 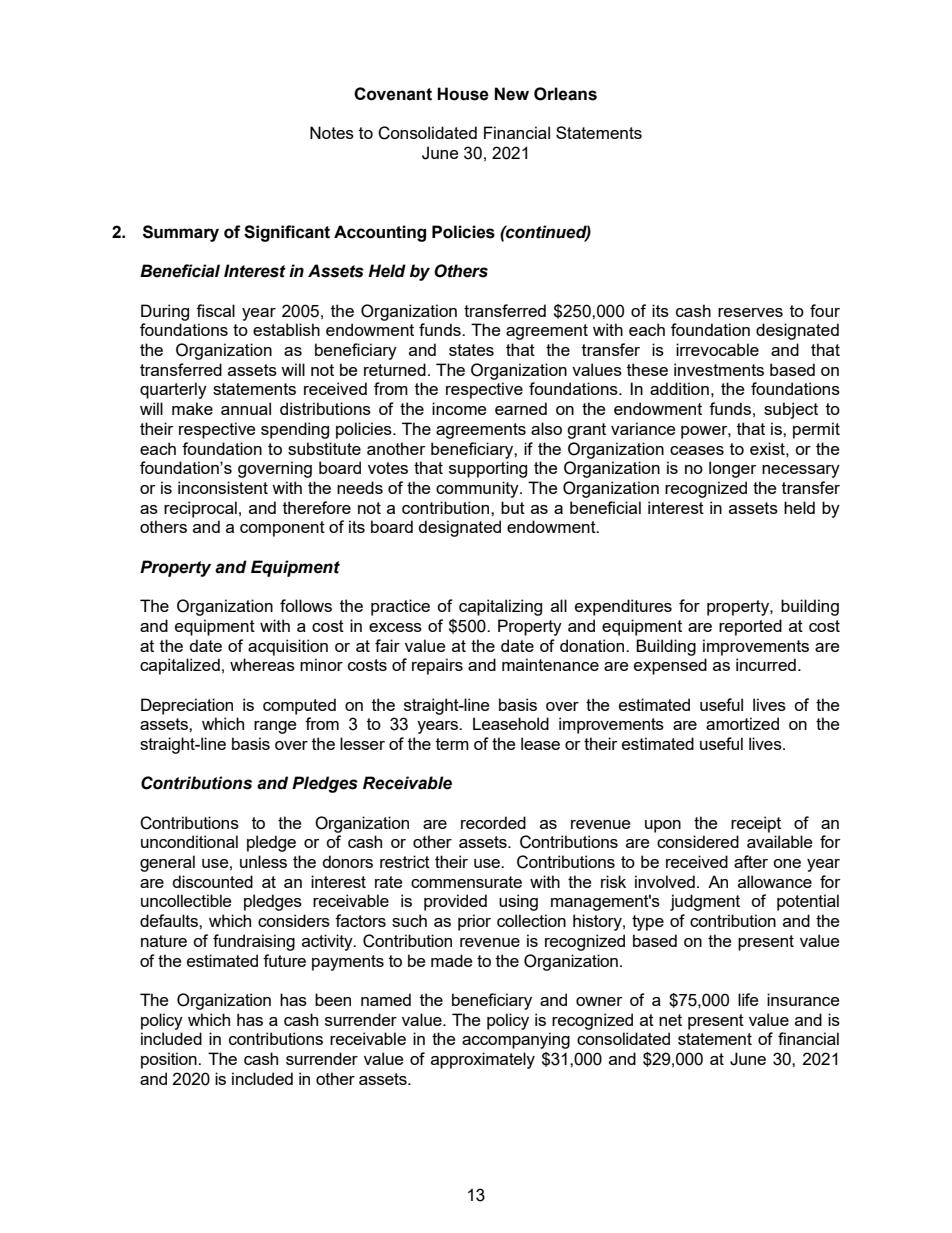 I want to click on Orleans, so click(x=565, y=94).
